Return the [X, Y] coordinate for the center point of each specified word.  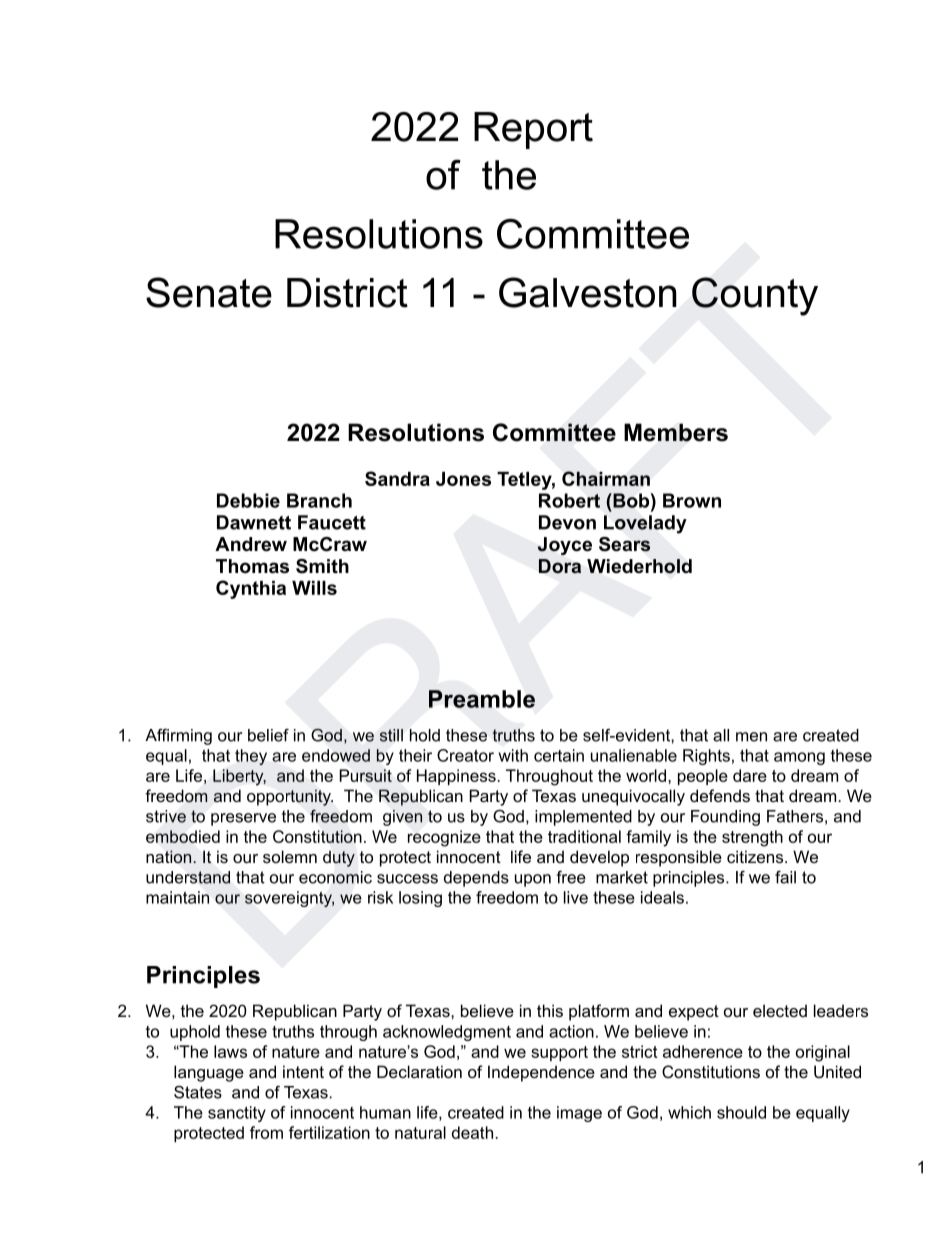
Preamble [482, 699]
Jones [463, 479]
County [755, 296]
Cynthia [251, 589]
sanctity [237, 1114]
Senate [209, 292]
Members [676, 432]
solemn [290, 856]
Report [533, 130]
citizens [756, 856]
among [799, 758]
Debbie [248, 500]
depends [476, 879]
